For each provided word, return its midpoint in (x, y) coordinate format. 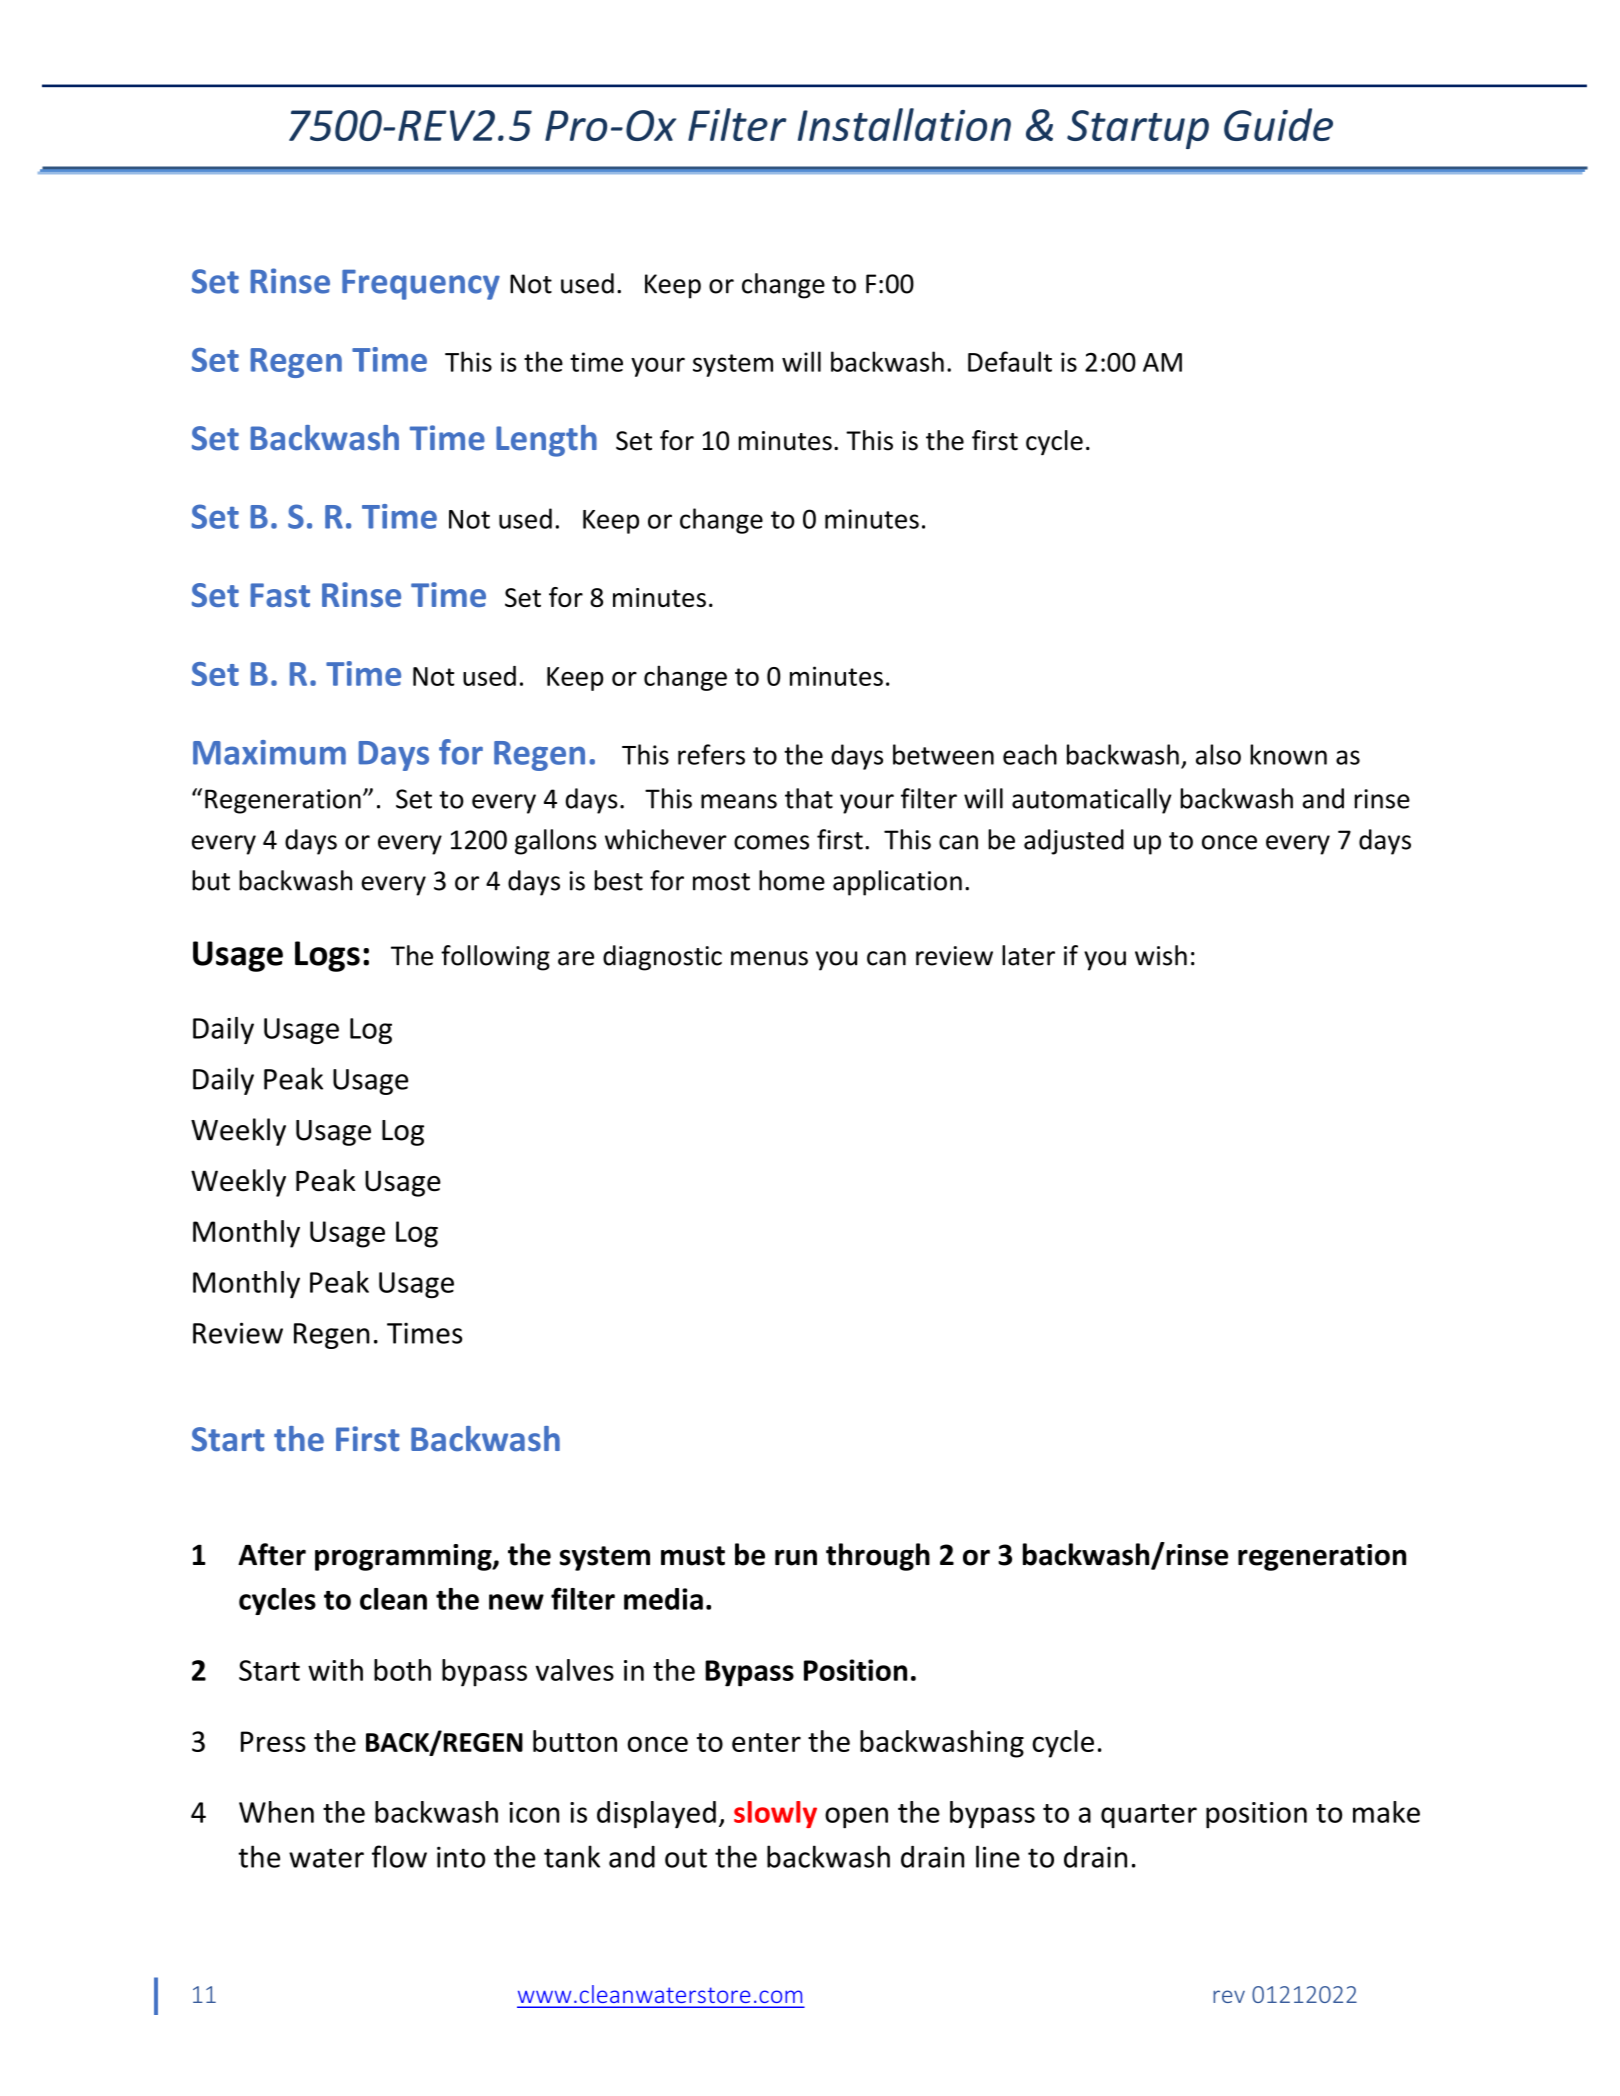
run (796, 1557)
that (809, 798)
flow (399, 1856)
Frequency (421, 285)
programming (404, 1557)
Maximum (269, 752)
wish (1161, 955)
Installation (904, 124)
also (1218, 754)
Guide (1278, 124)
